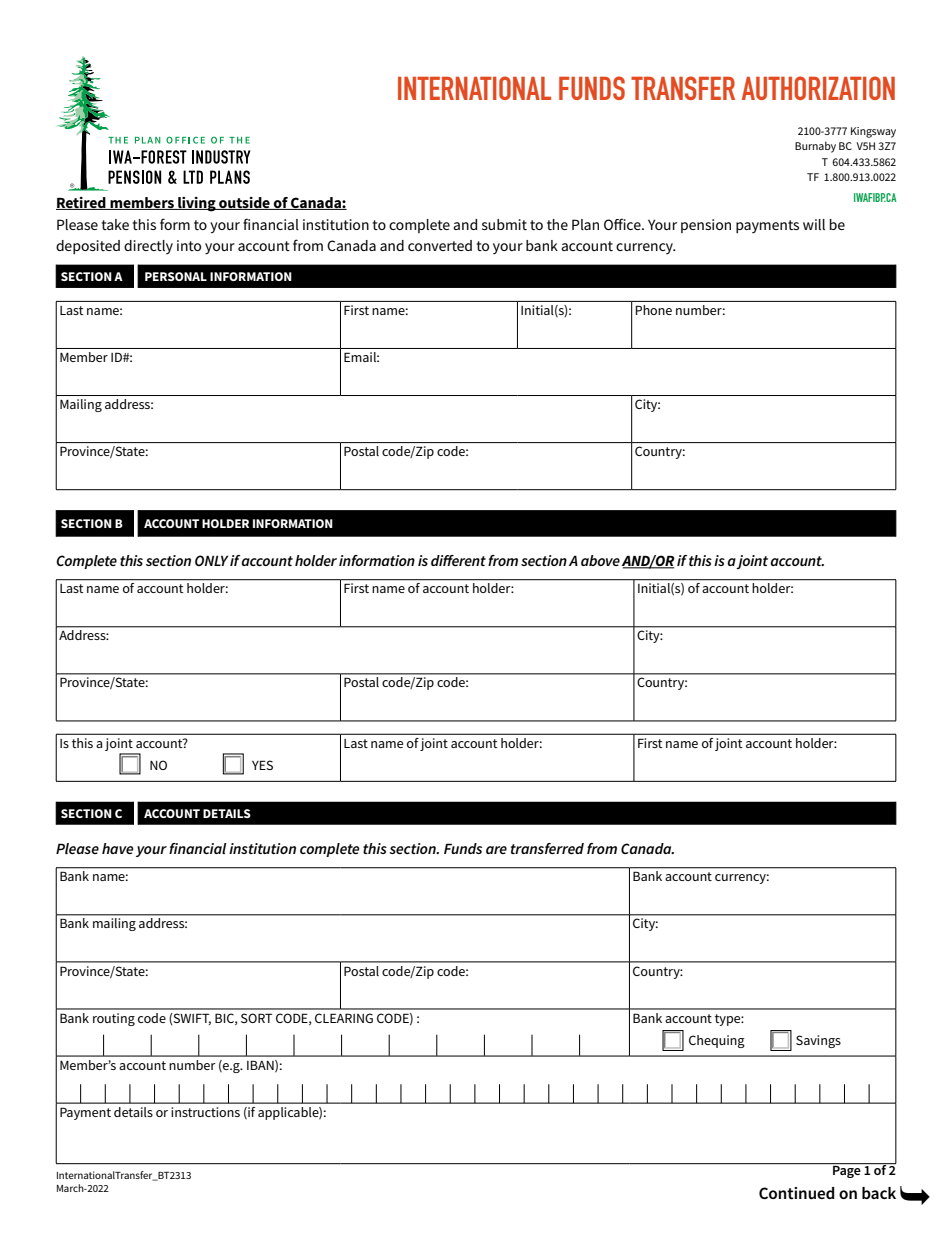 This screenshot has height=1233, width=952. What do you see at coordinates (815, 147) in the screenshot?
I see `Burnaby` at bounding box center [815, 147].
